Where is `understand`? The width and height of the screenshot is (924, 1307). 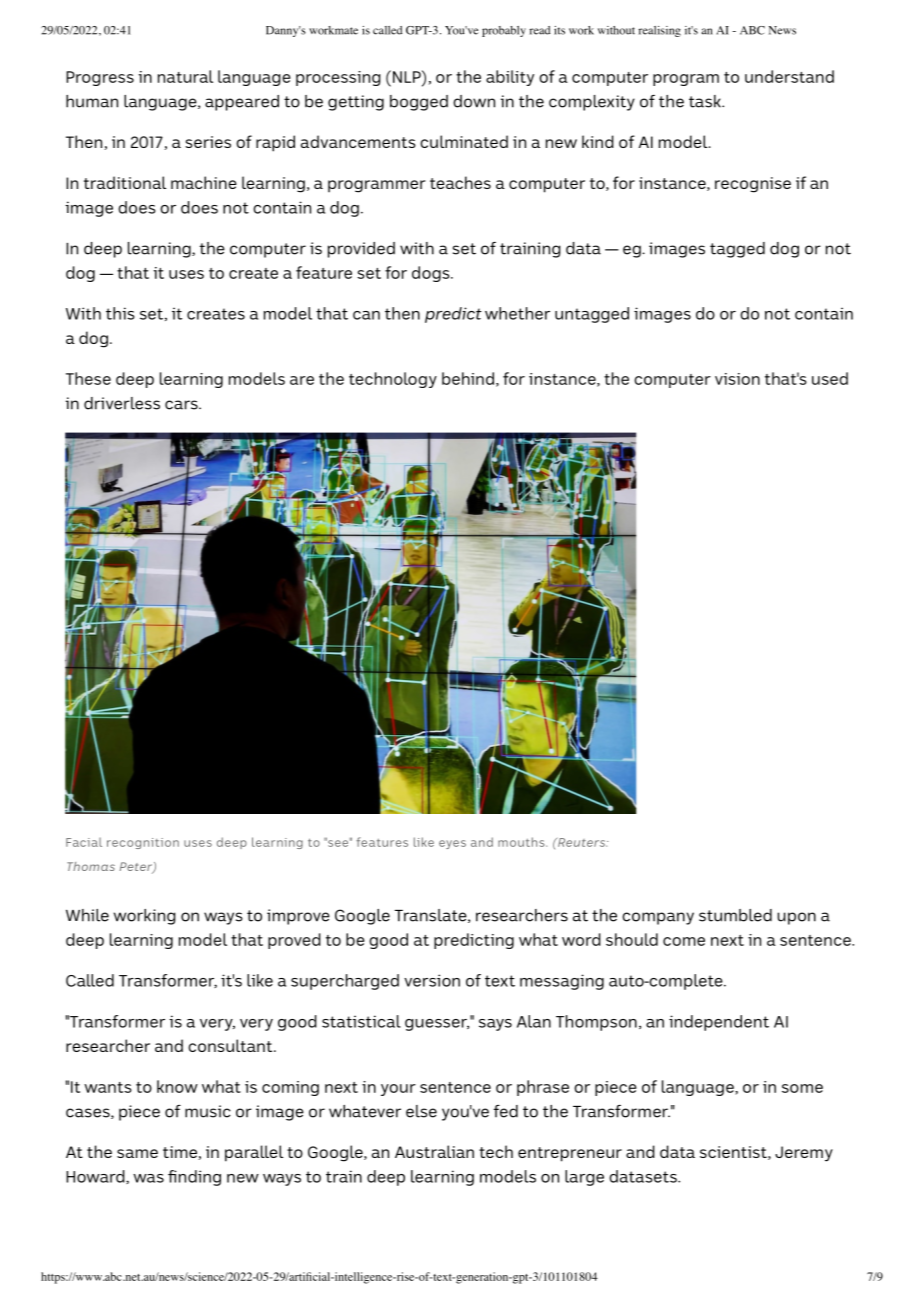
understand is located at coordinates (789, 76).
